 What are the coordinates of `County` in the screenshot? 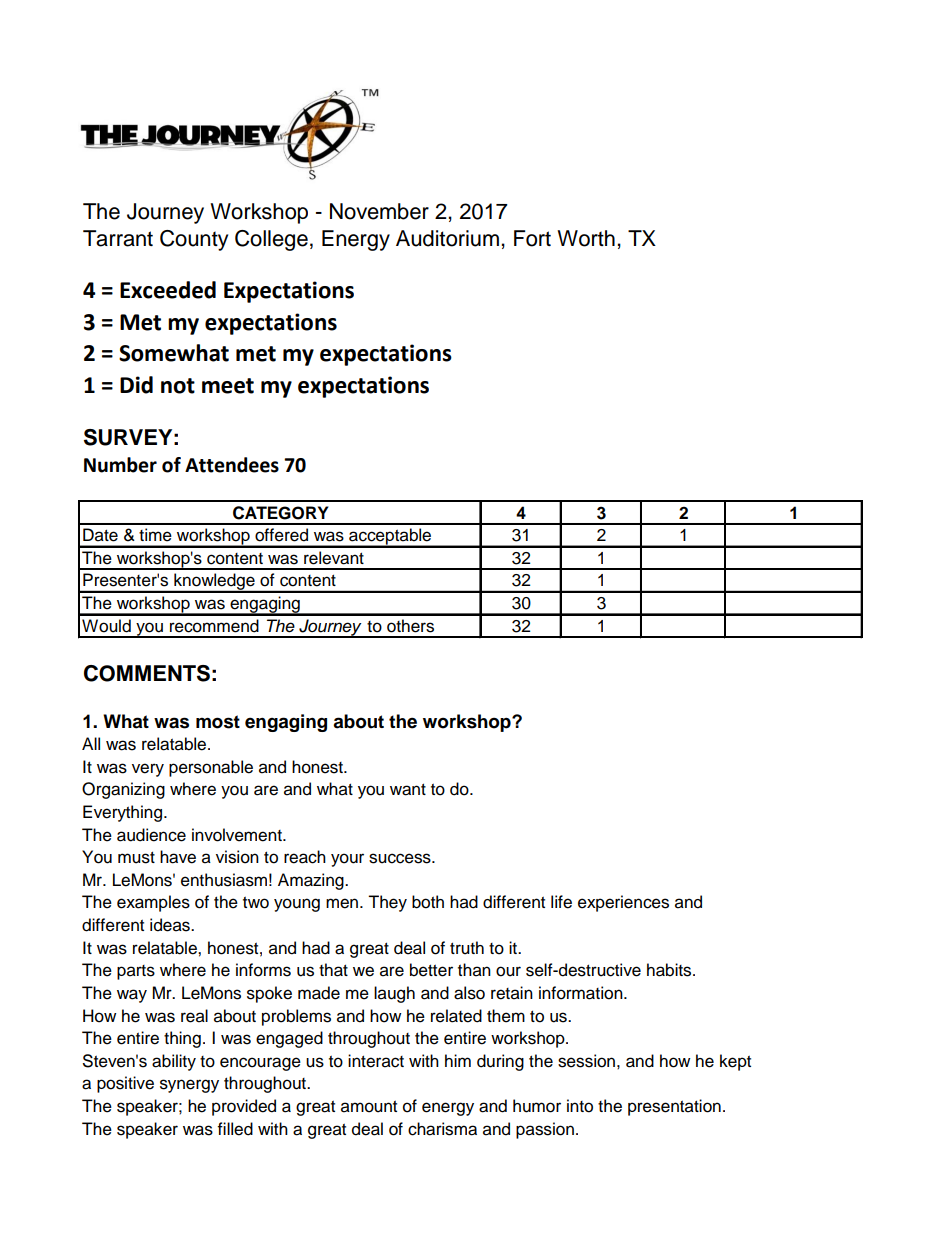 It's located at (194, 240).
